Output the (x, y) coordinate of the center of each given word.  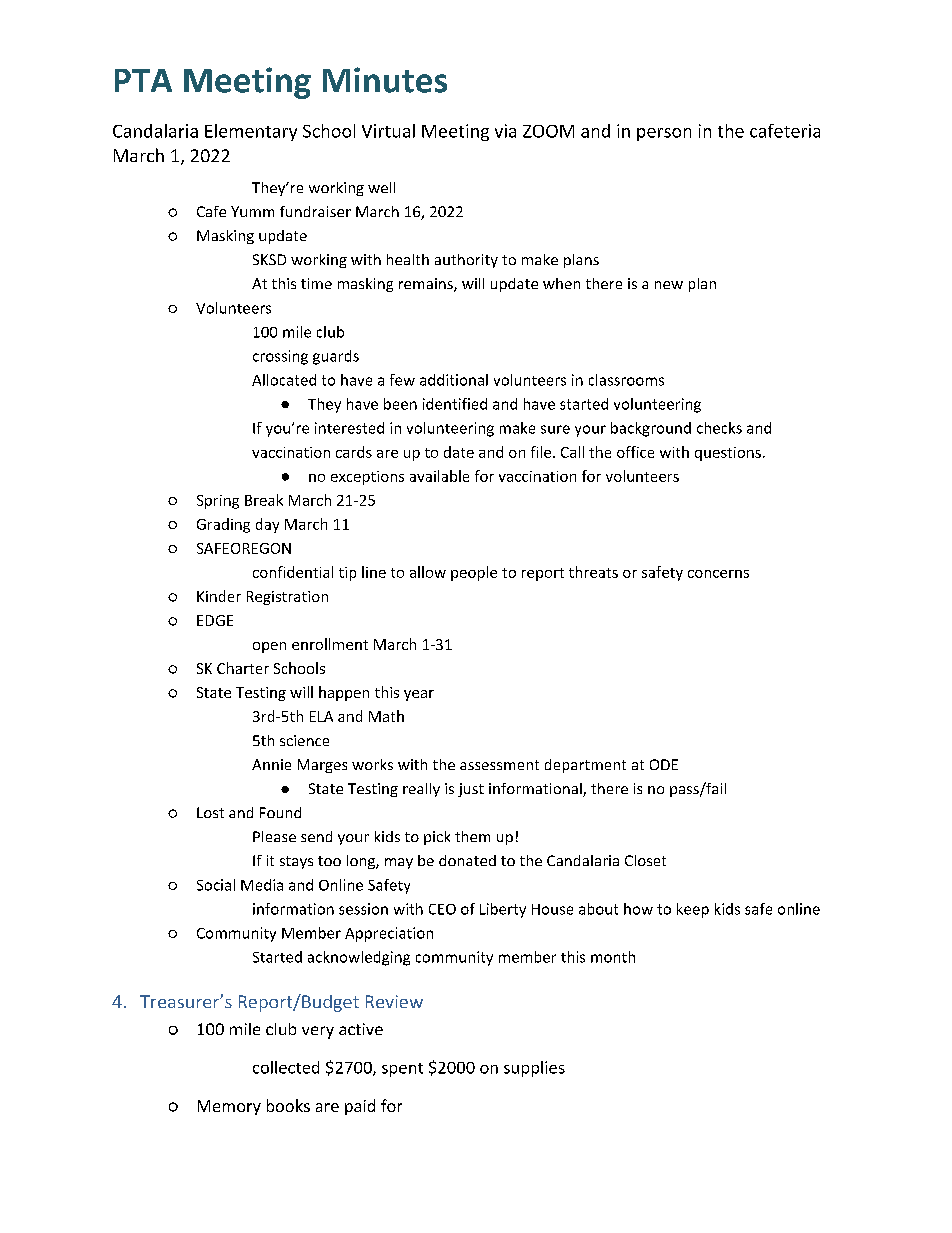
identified (455, 404)
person (664, 134)
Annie (271, 764)
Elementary (251, 132)
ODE (664, 764)
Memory (229, 1107)
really (421, 790)
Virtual (388, 131)
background (651, 429)
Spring (218, 502)
